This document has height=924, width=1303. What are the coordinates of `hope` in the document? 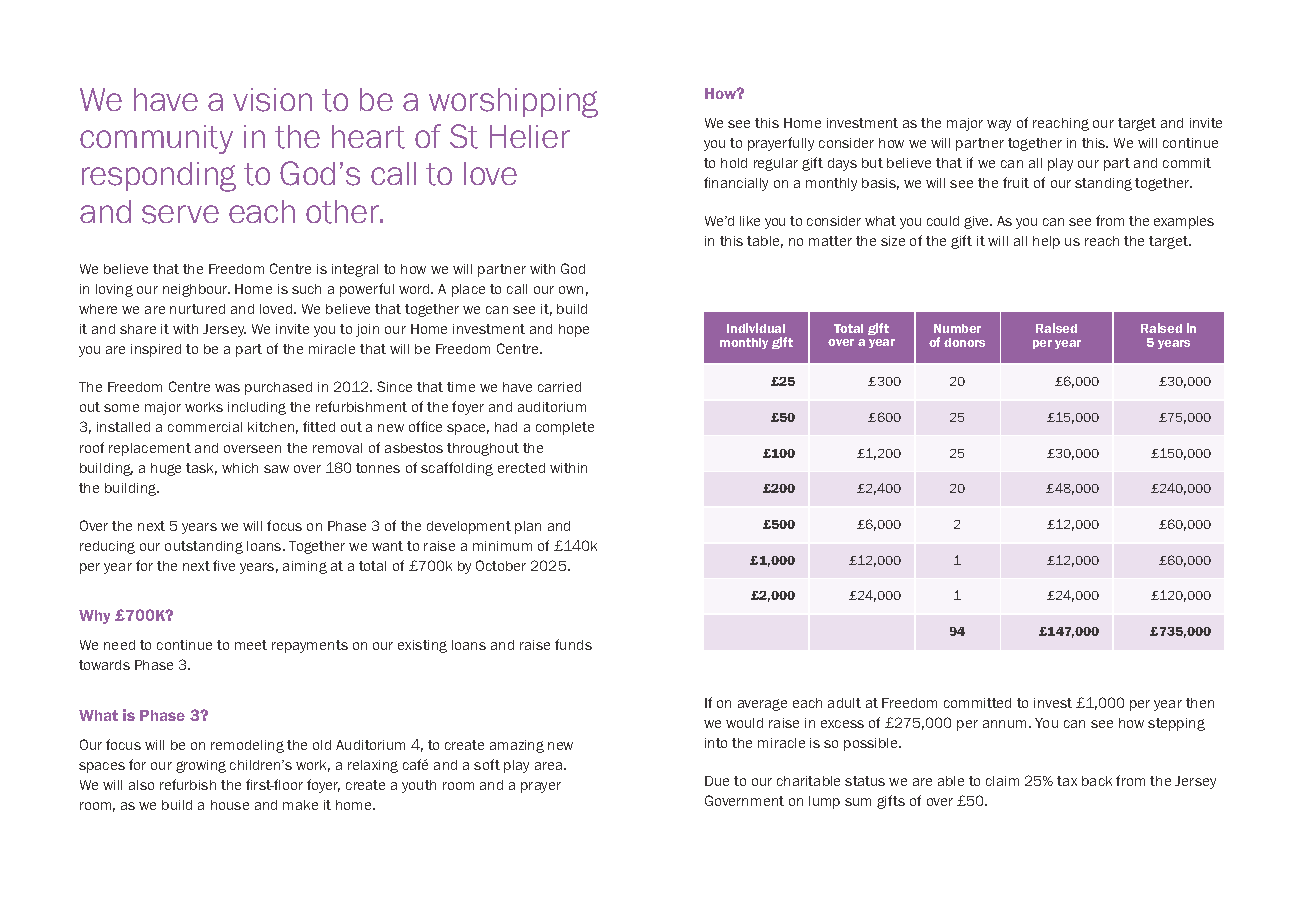 It's located at (574, 330).
